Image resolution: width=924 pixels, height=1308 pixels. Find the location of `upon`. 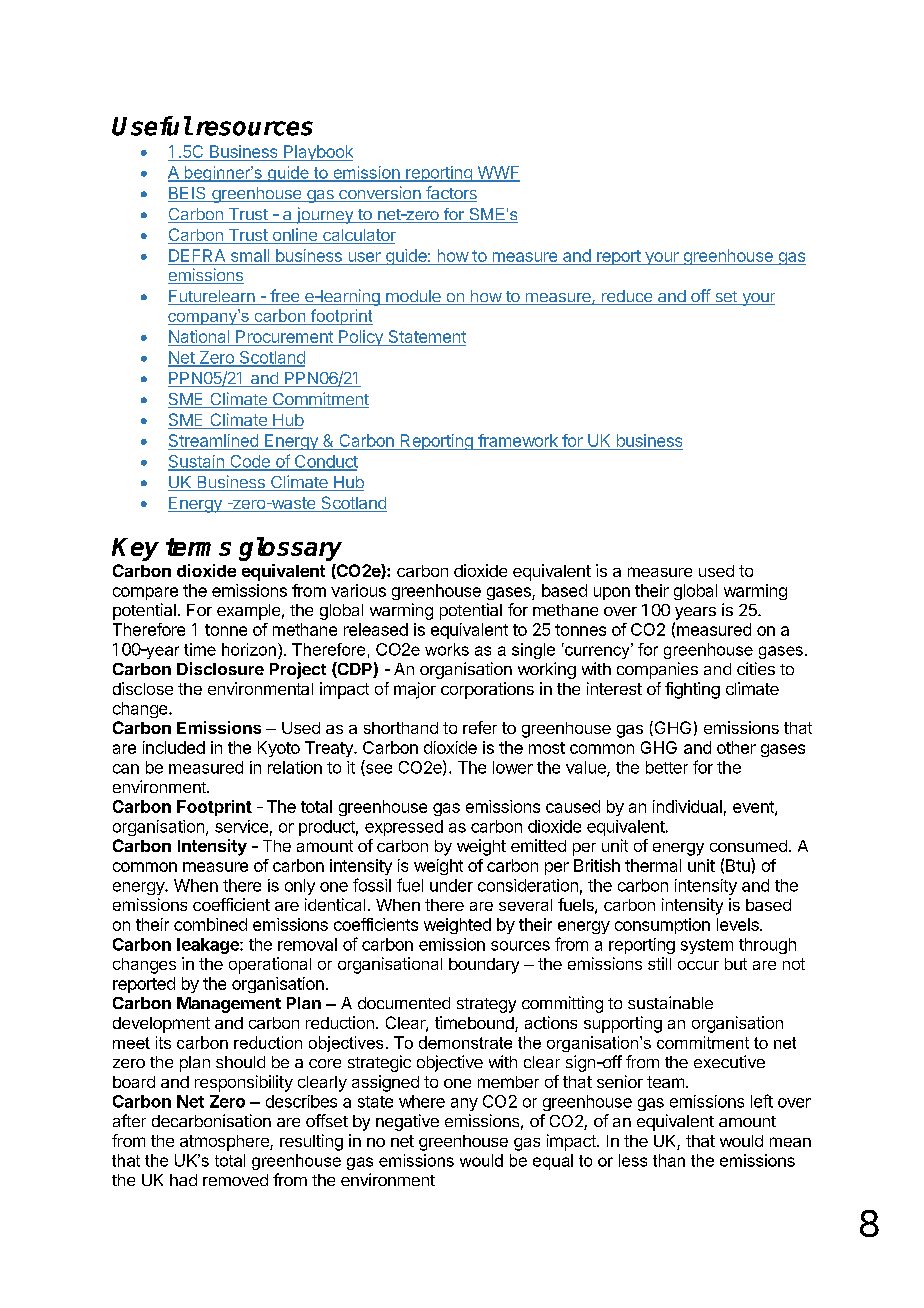

upon is located at coordinates (612, 593).
